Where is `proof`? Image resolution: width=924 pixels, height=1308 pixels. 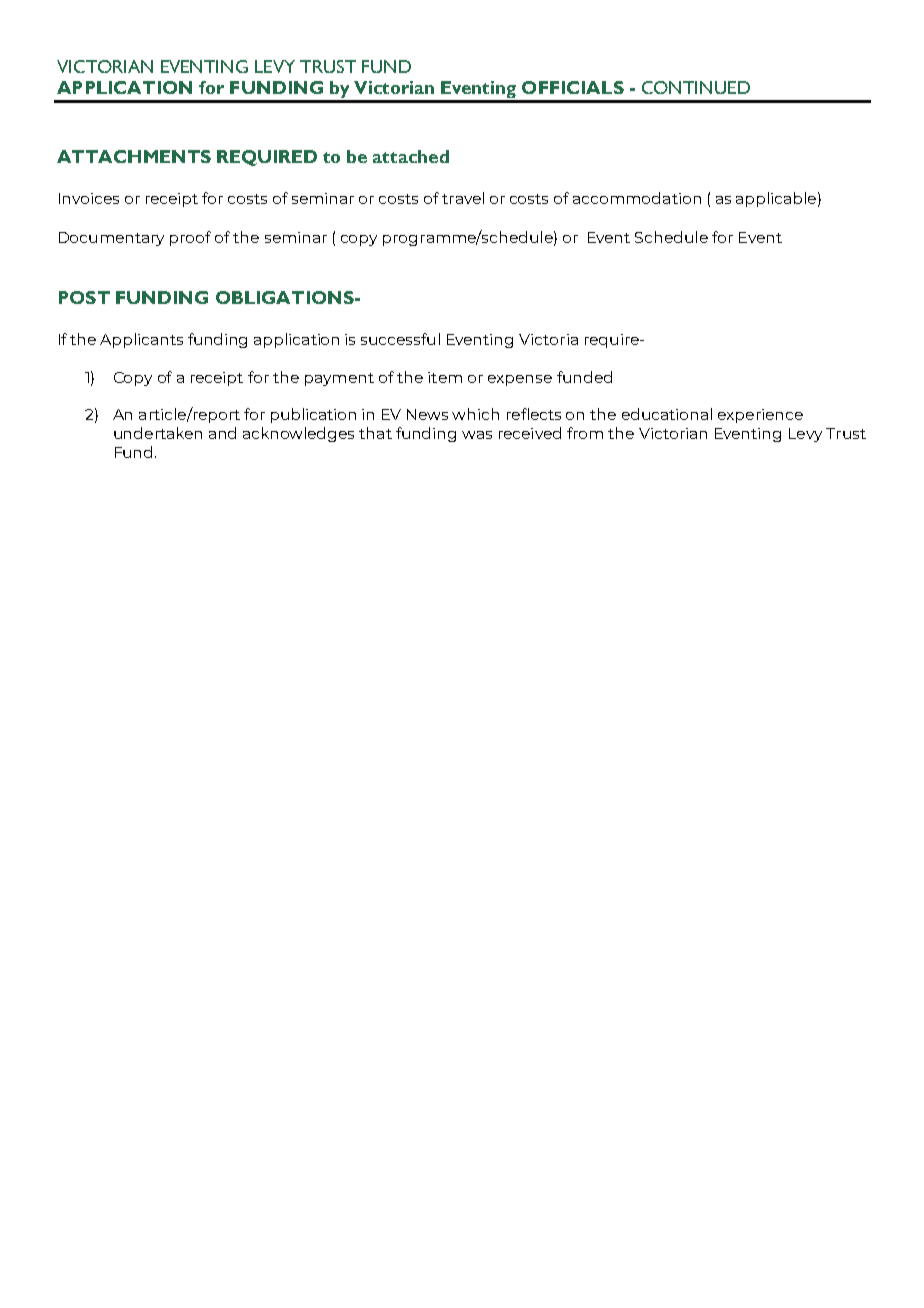
proof is located at coordinates (190, 238).
